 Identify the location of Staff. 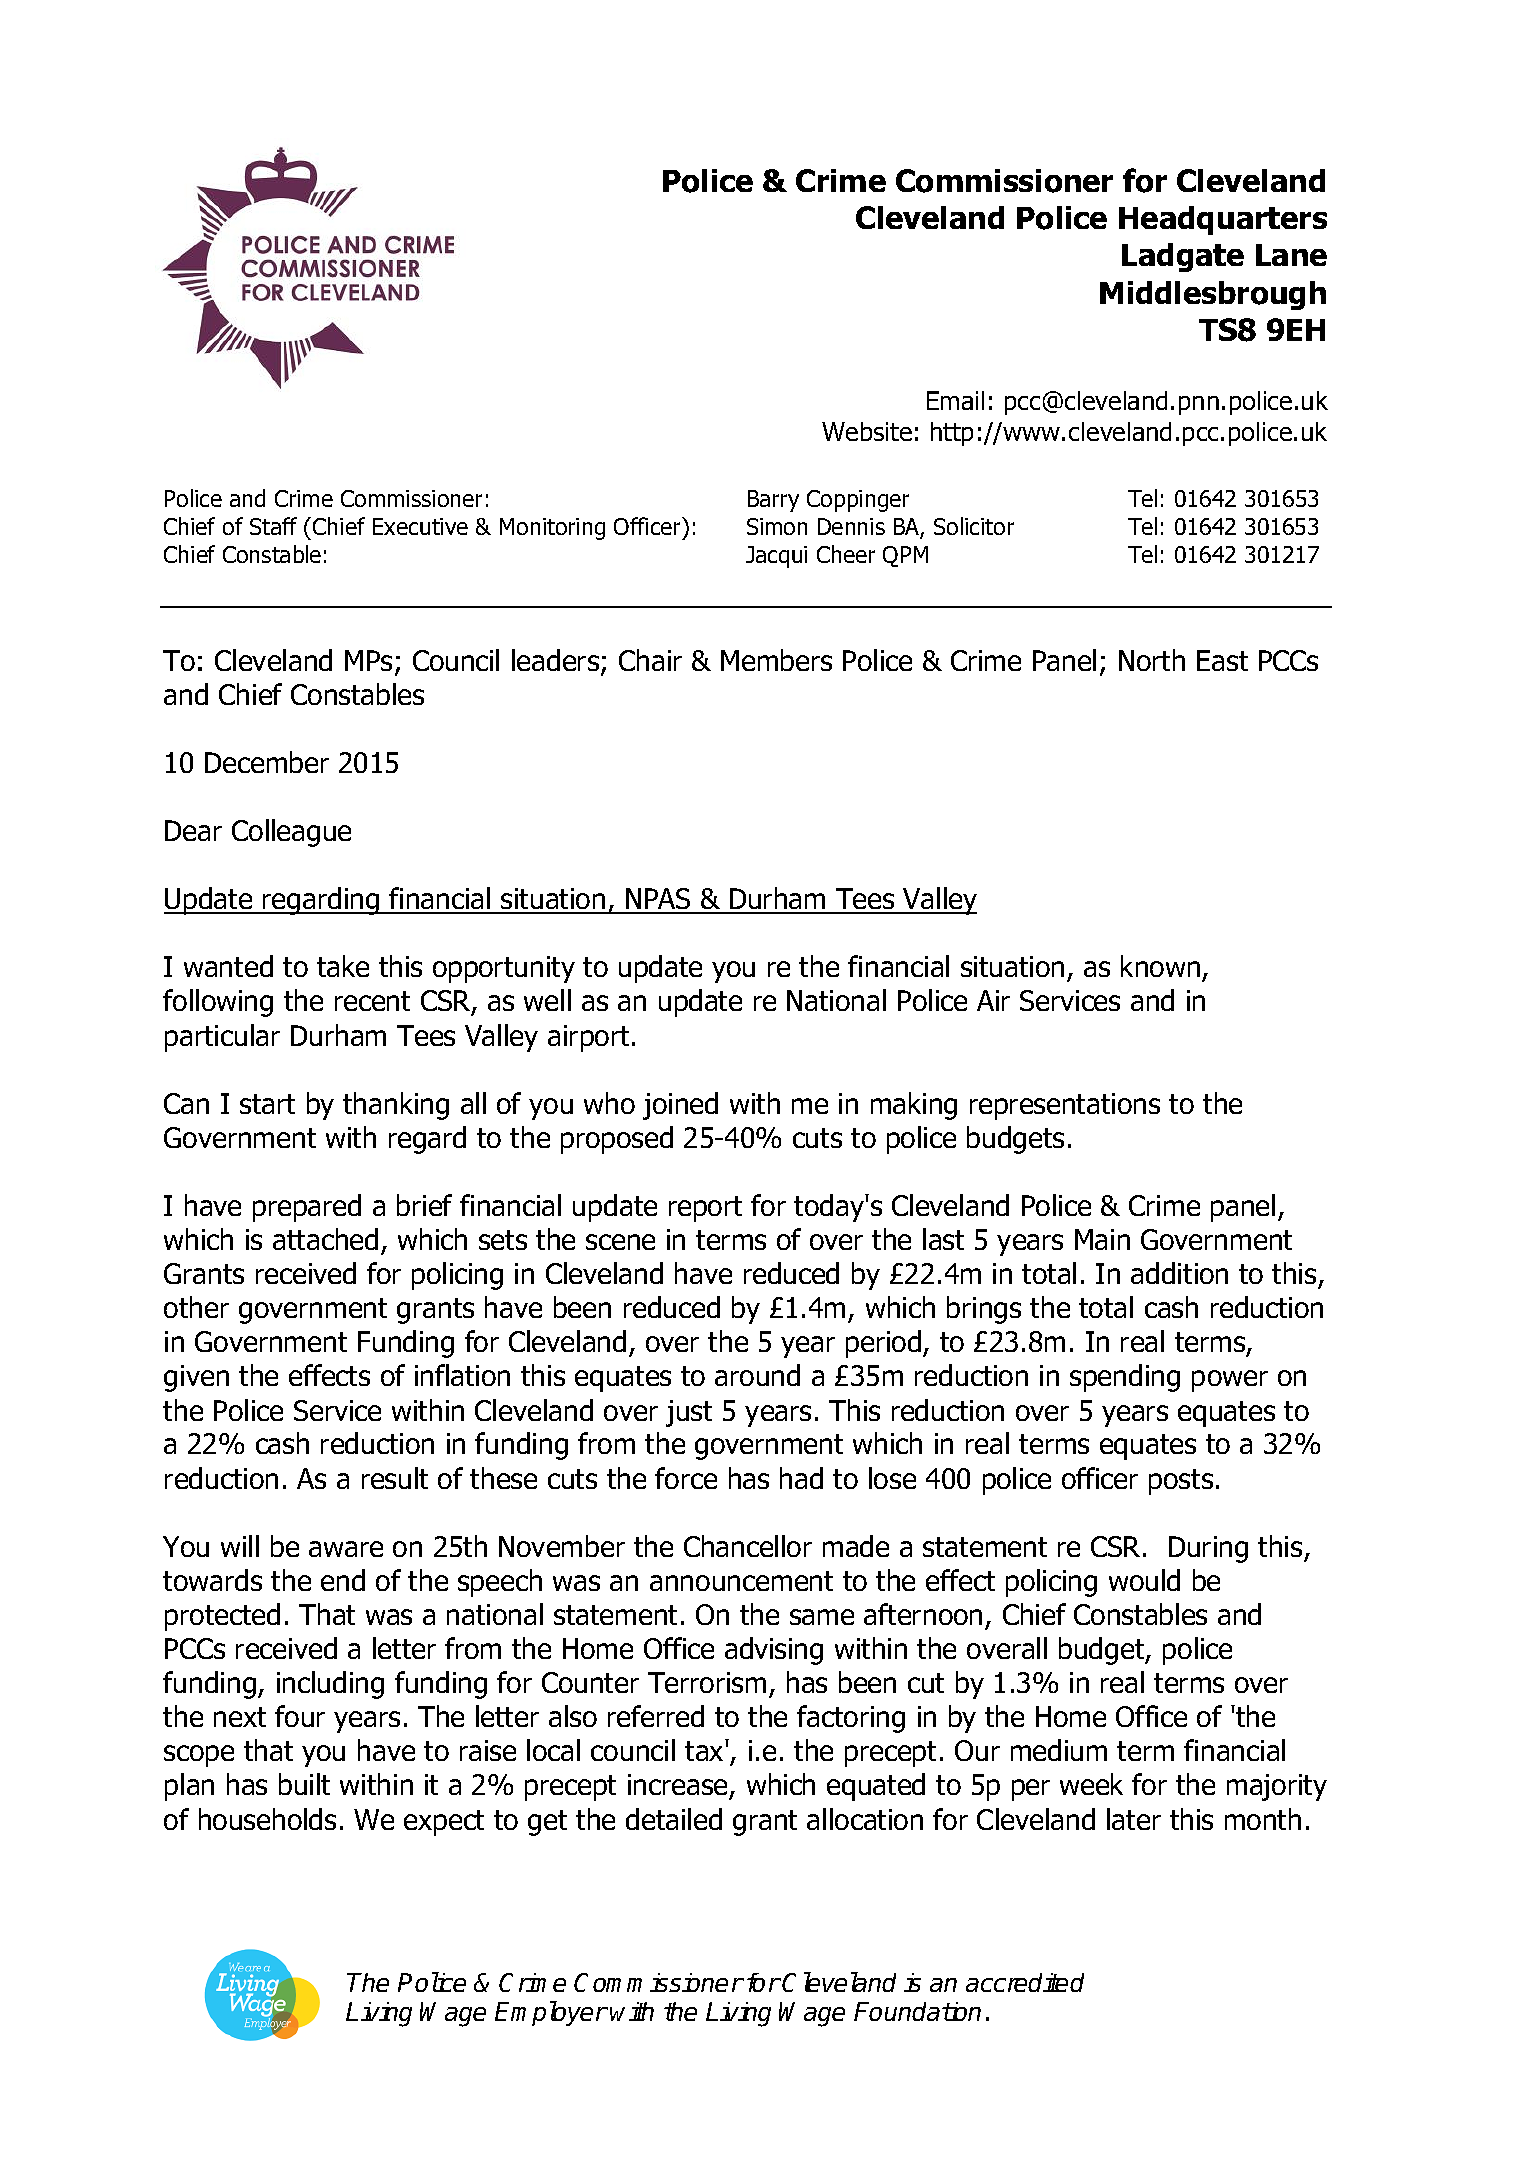
(273, 526).
